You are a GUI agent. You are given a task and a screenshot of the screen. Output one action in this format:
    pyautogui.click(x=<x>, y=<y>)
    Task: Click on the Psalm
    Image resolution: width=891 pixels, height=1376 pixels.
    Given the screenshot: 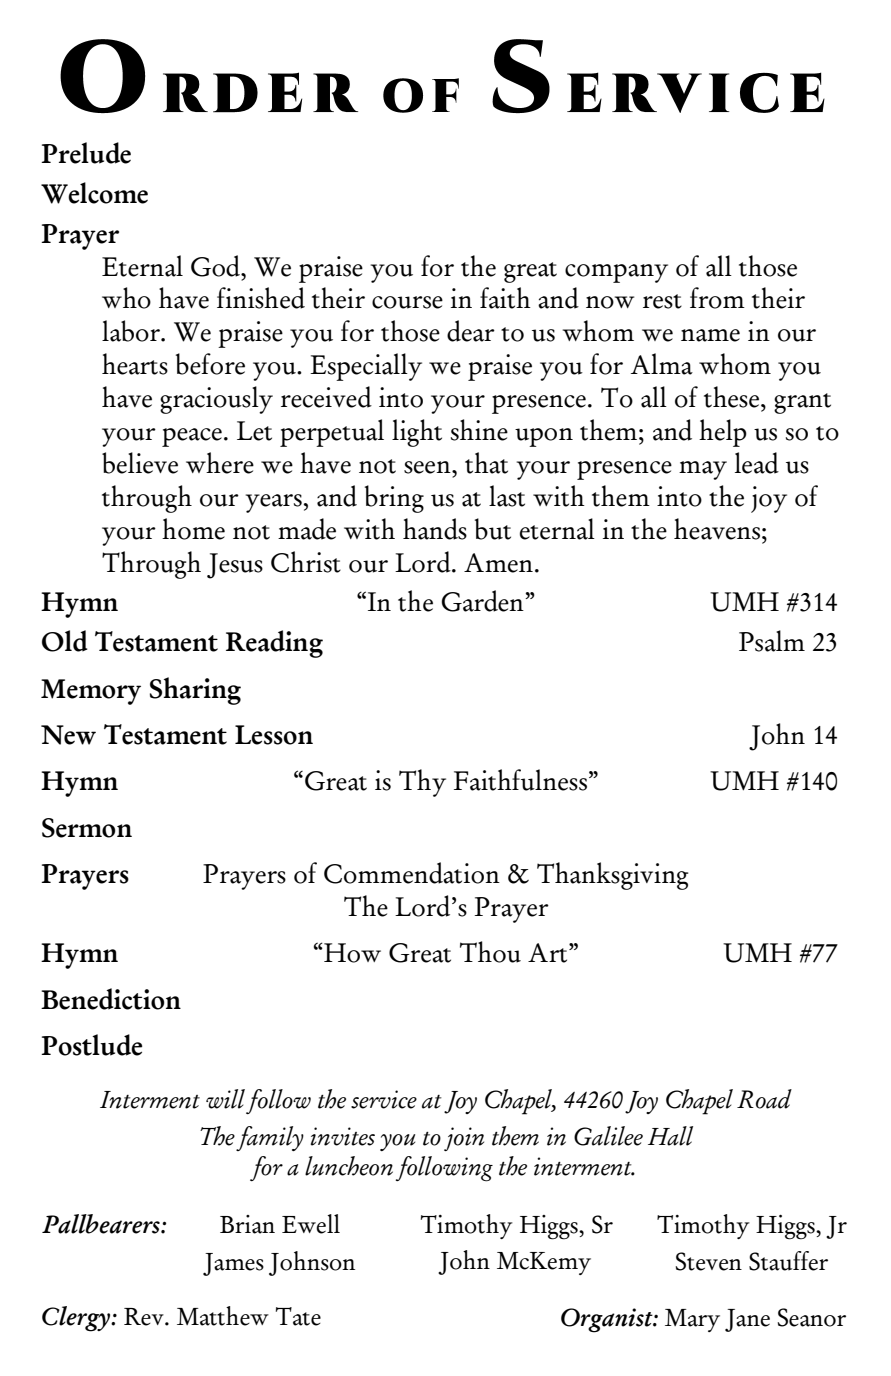 What is the action you would take?
    pyautogui.click(x=772, y=641)
